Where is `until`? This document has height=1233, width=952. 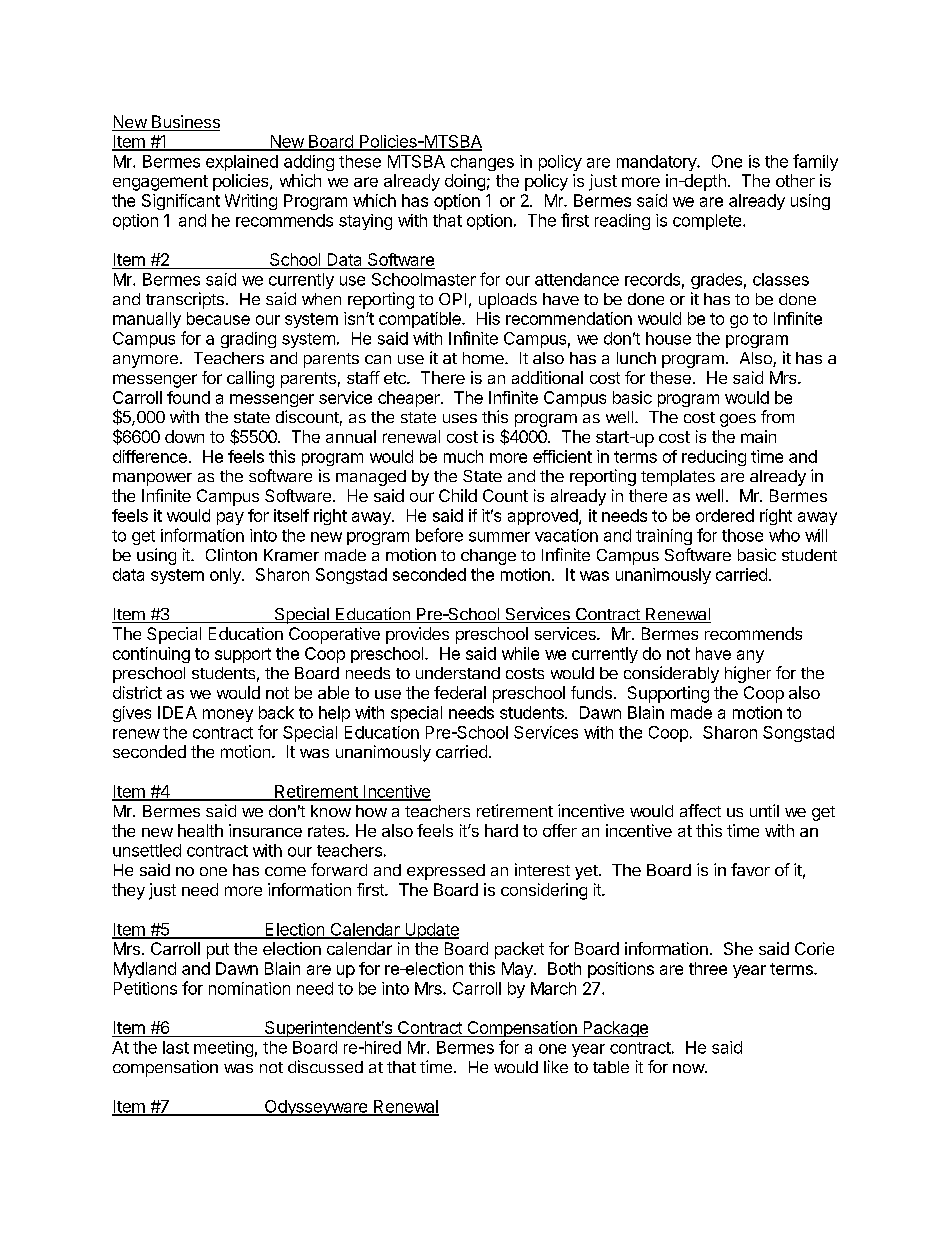
until is located at coordinates (764, 810).
